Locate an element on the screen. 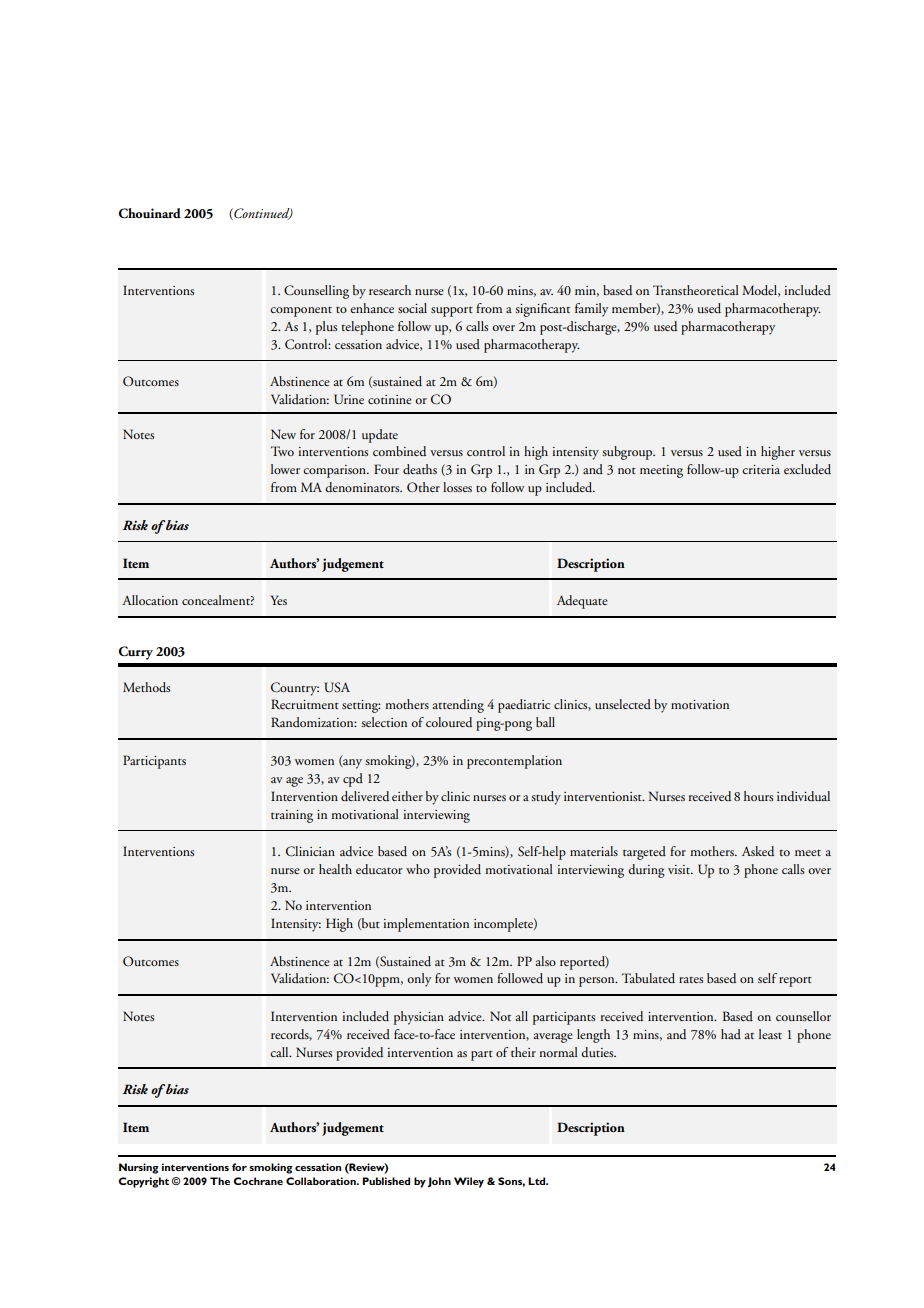 The width and height of the screenshot is (924, 1308). Recruitment is located at coordinates (305, 704).
